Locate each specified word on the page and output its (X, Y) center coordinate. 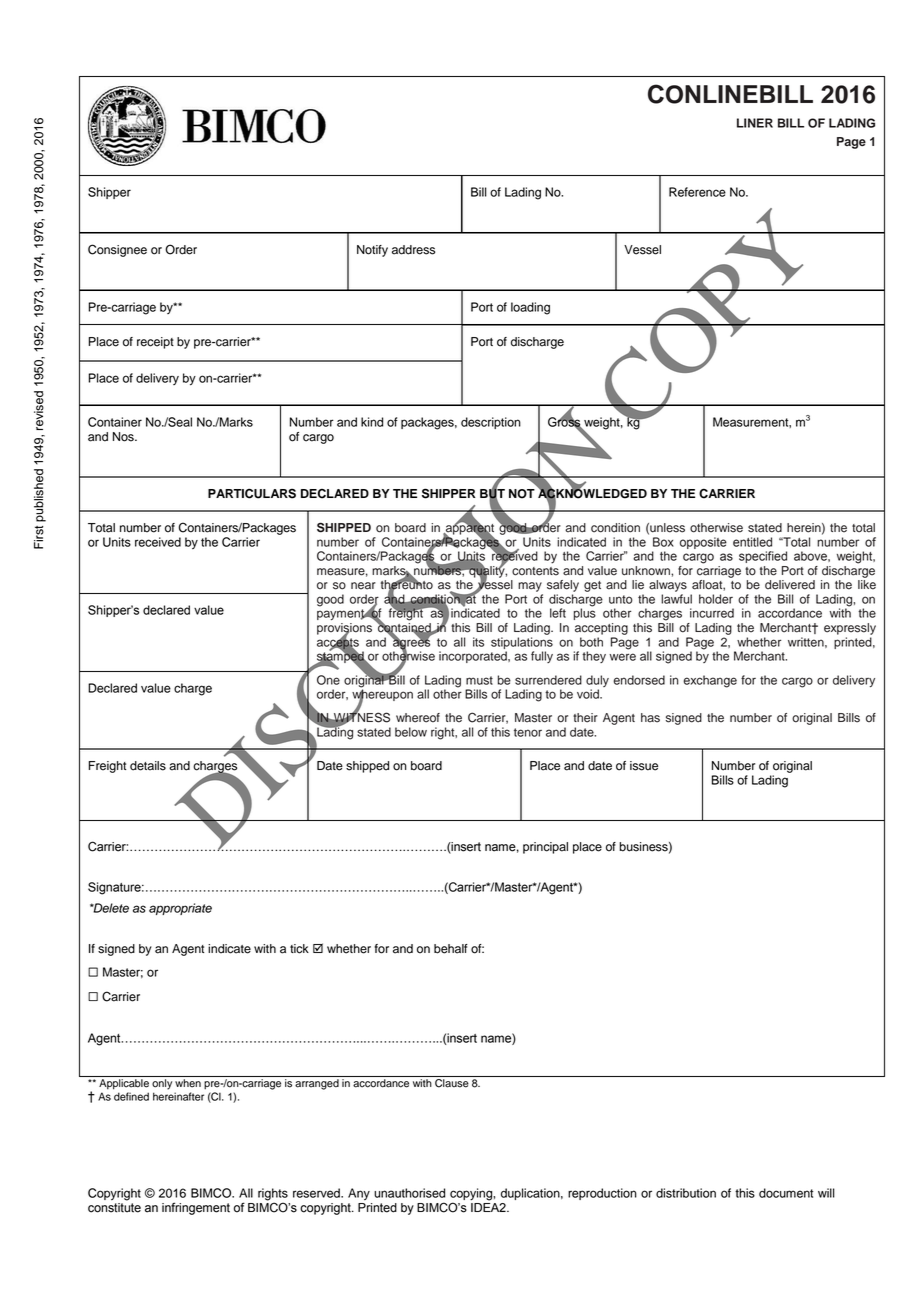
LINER (755, 123)
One (328, 680)
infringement (196, 1208)
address (413, 250)
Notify (372, 251)
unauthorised (409, 1193)
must (479, 680)
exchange (710, 681)
